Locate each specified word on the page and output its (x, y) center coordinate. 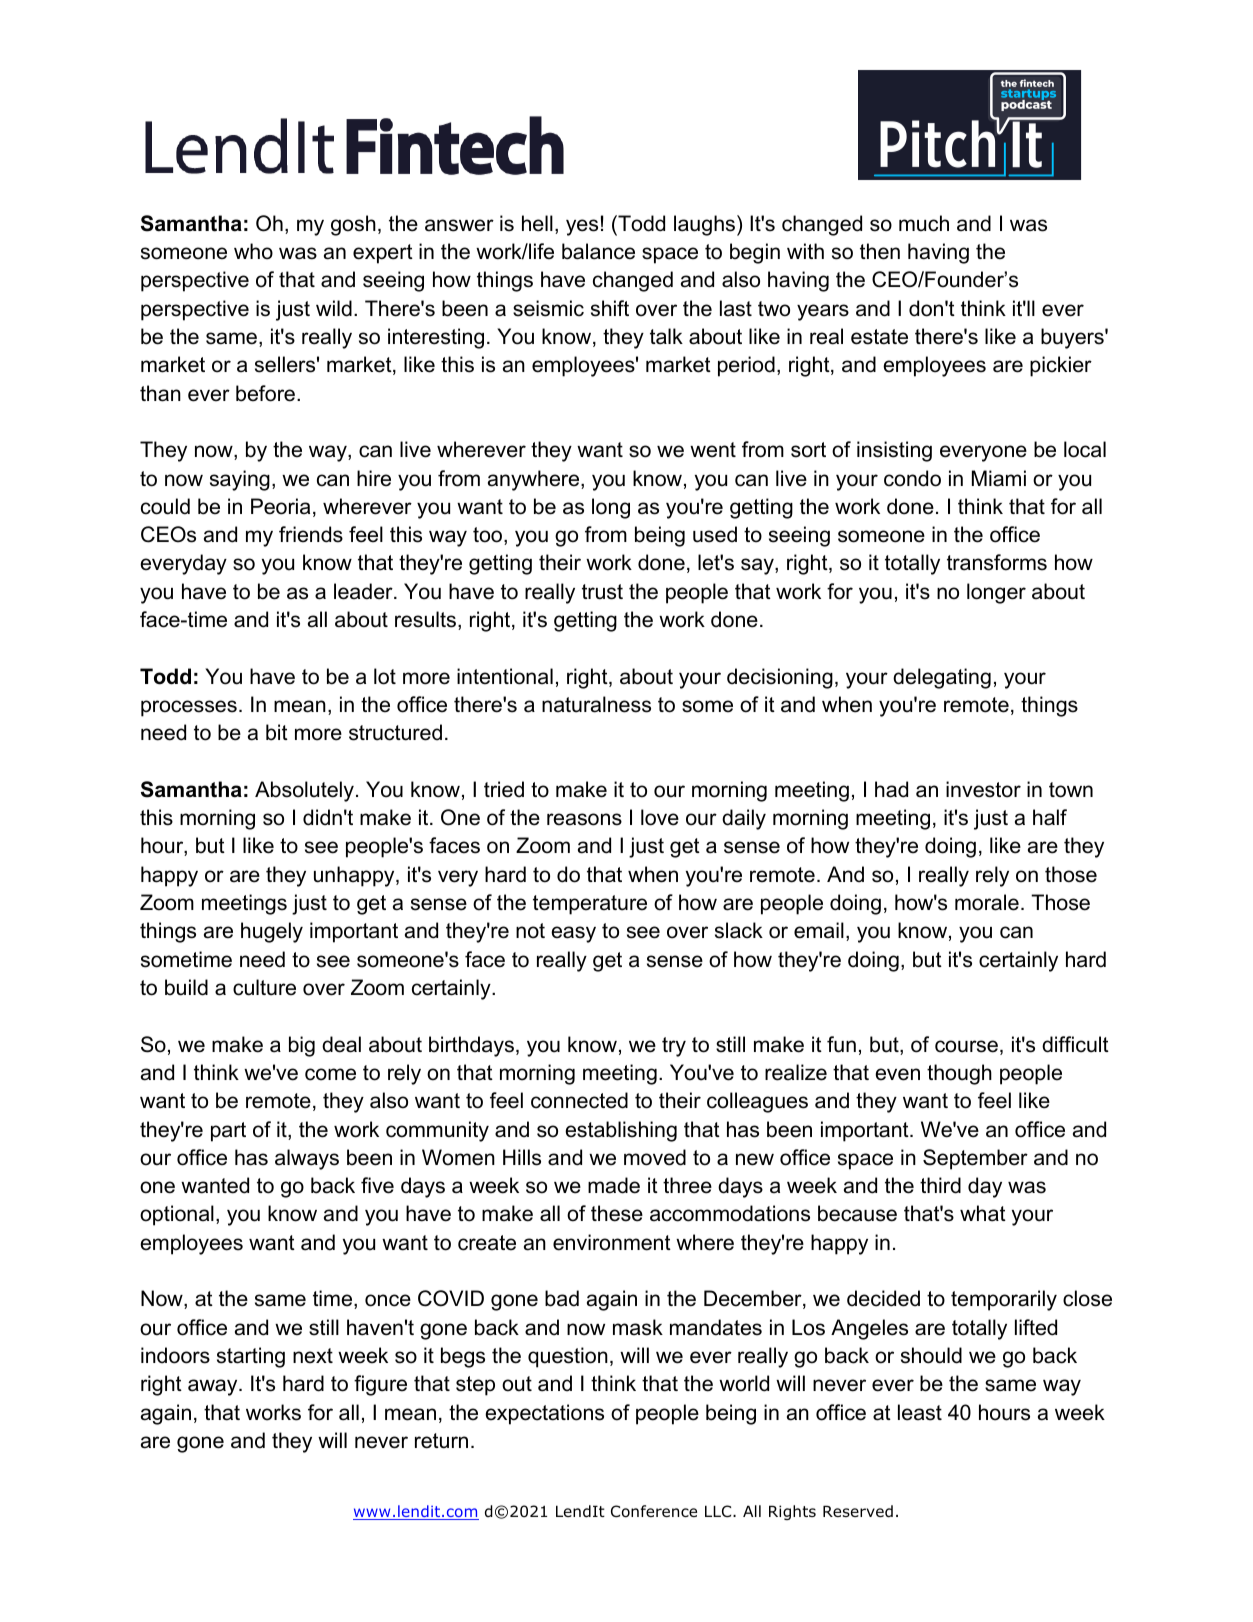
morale (987, 902)
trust (602, 592)
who (253, 251)
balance (598, 251)
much (924, 223)
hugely (272, 932)
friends (311, 534)
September (975, 1159)
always (307, 1159)
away (214, 1387)
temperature (590, 905)
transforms (997, 562)
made (614, 1185)
